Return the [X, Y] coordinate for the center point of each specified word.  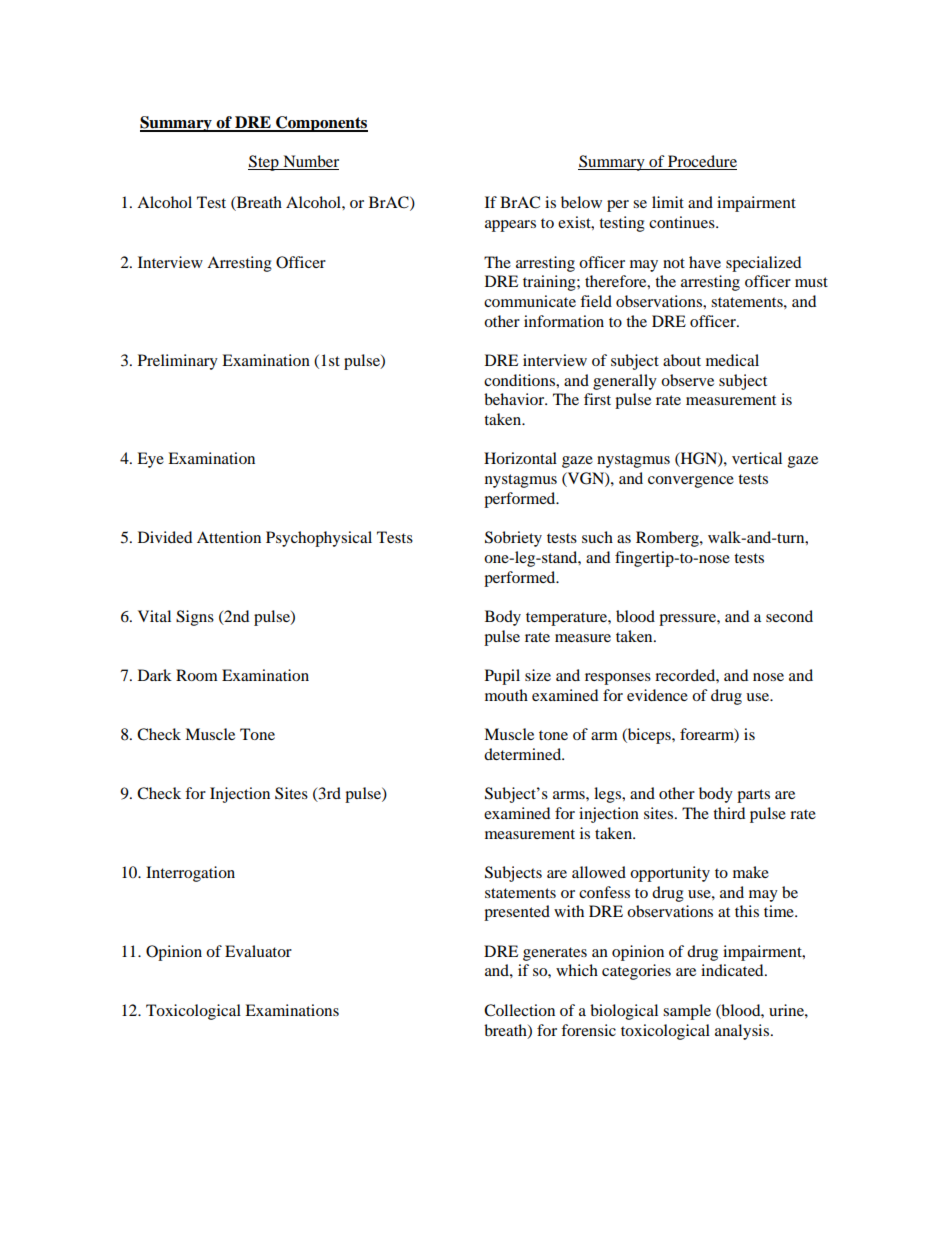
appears [510, 226]
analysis [742, 1032]
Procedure [701, 162]
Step [264, 163]
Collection [519, 1010]
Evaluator [258, 951]
